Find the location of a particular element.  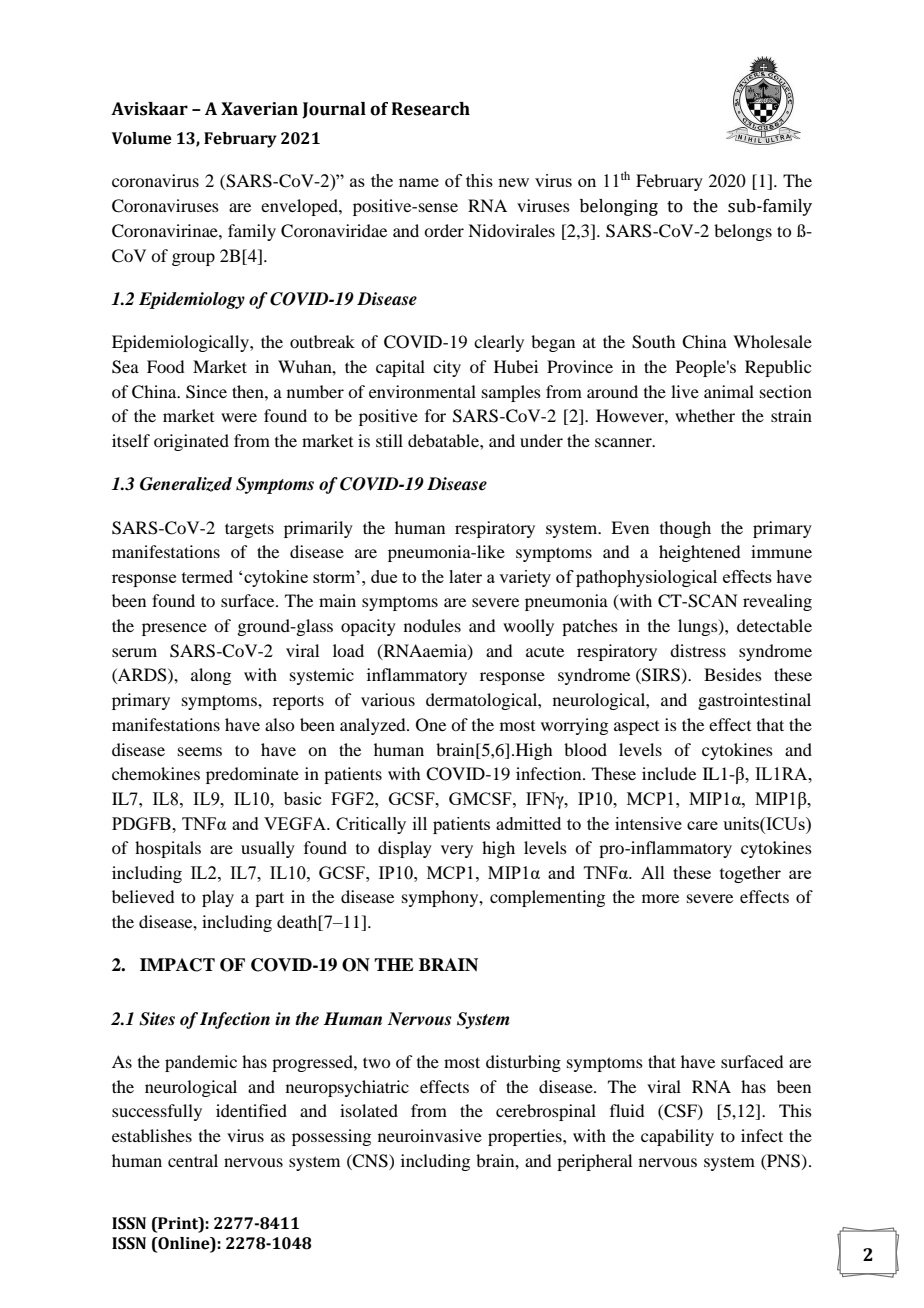

whether is located at coordinates (705, 415).
